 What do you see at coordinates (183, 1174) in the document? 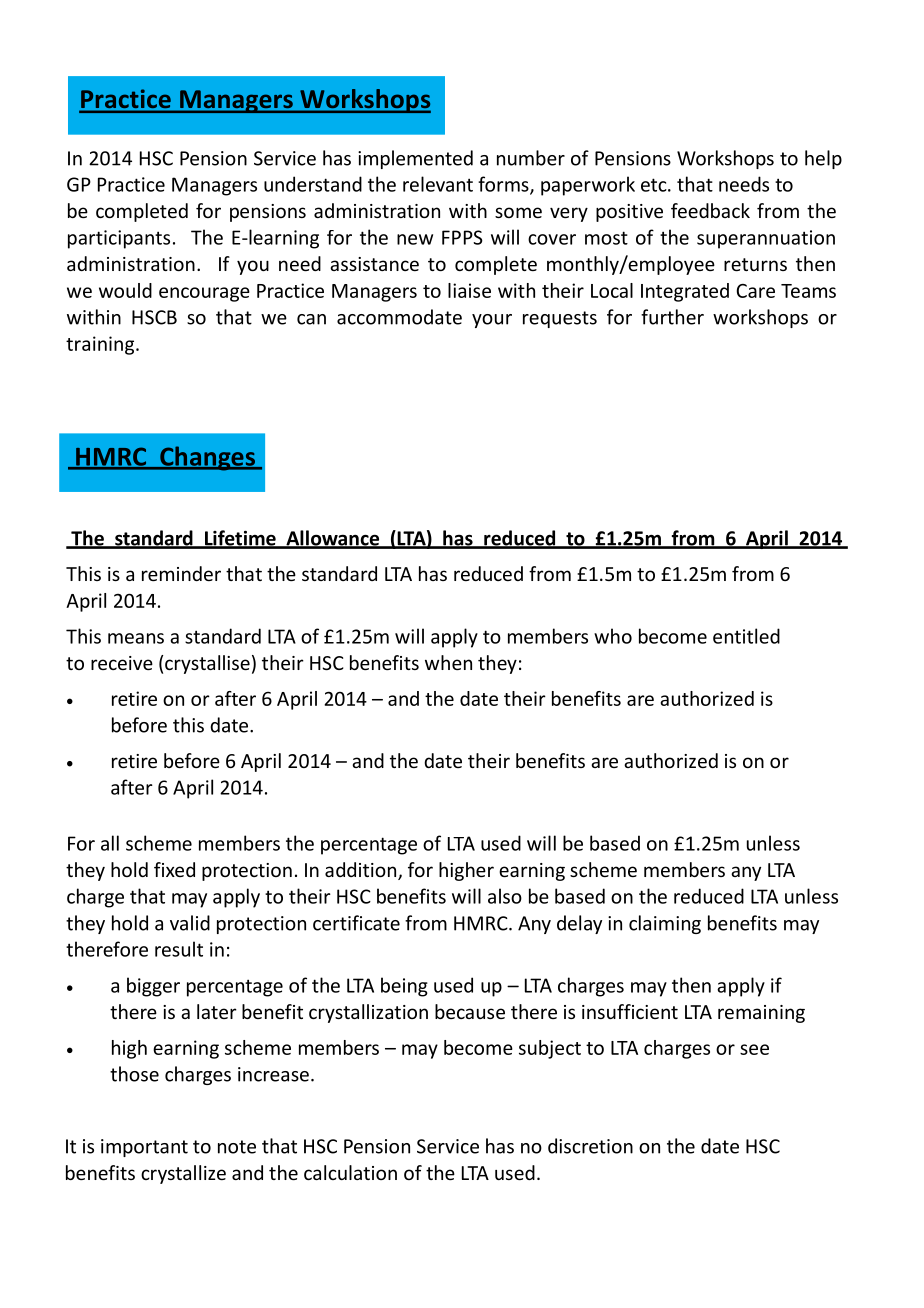
I see `crystallize` at bounding box center [183, 1174].
